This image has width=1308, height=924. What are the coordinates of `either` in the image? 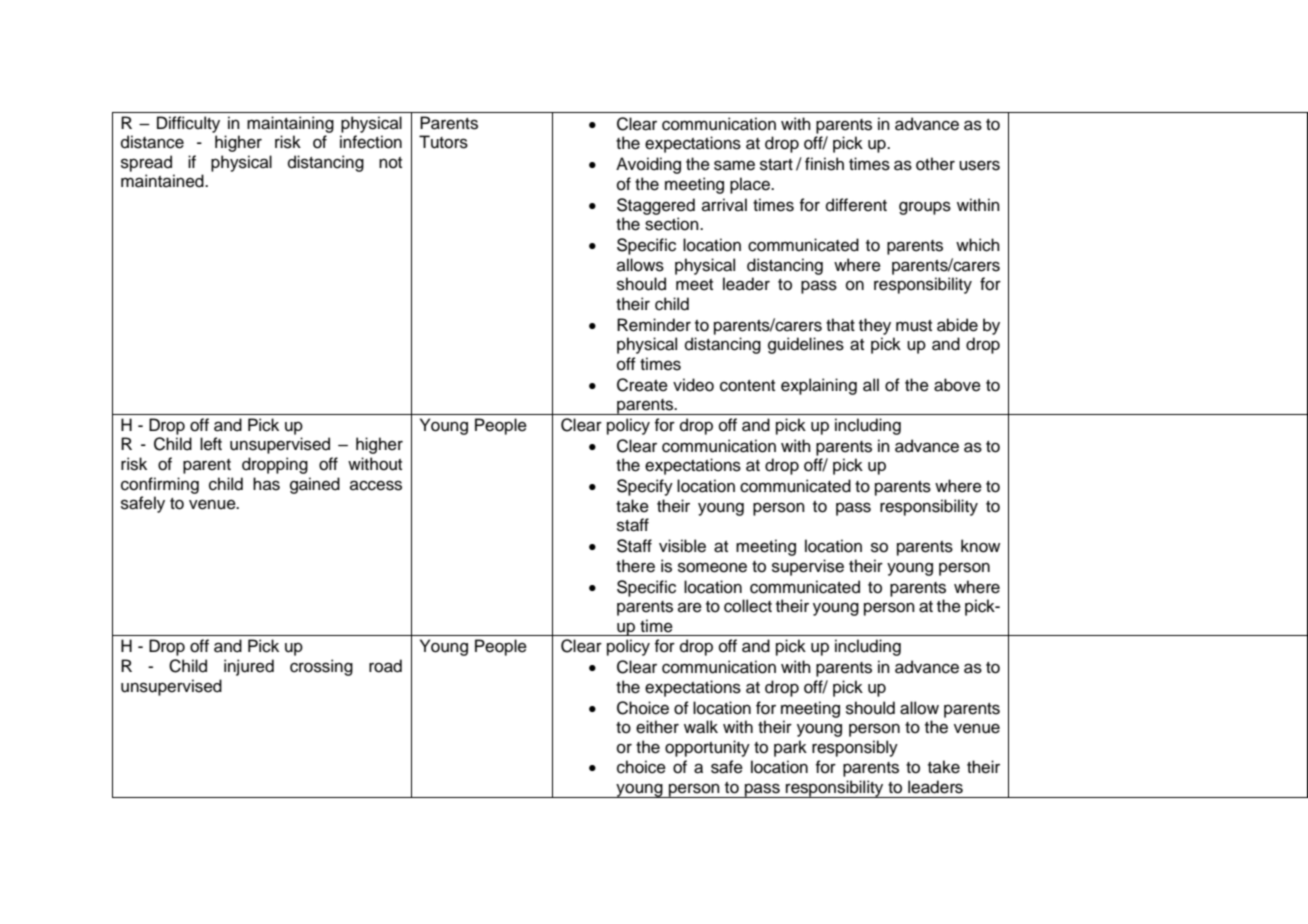 It's located at (657, 727).
